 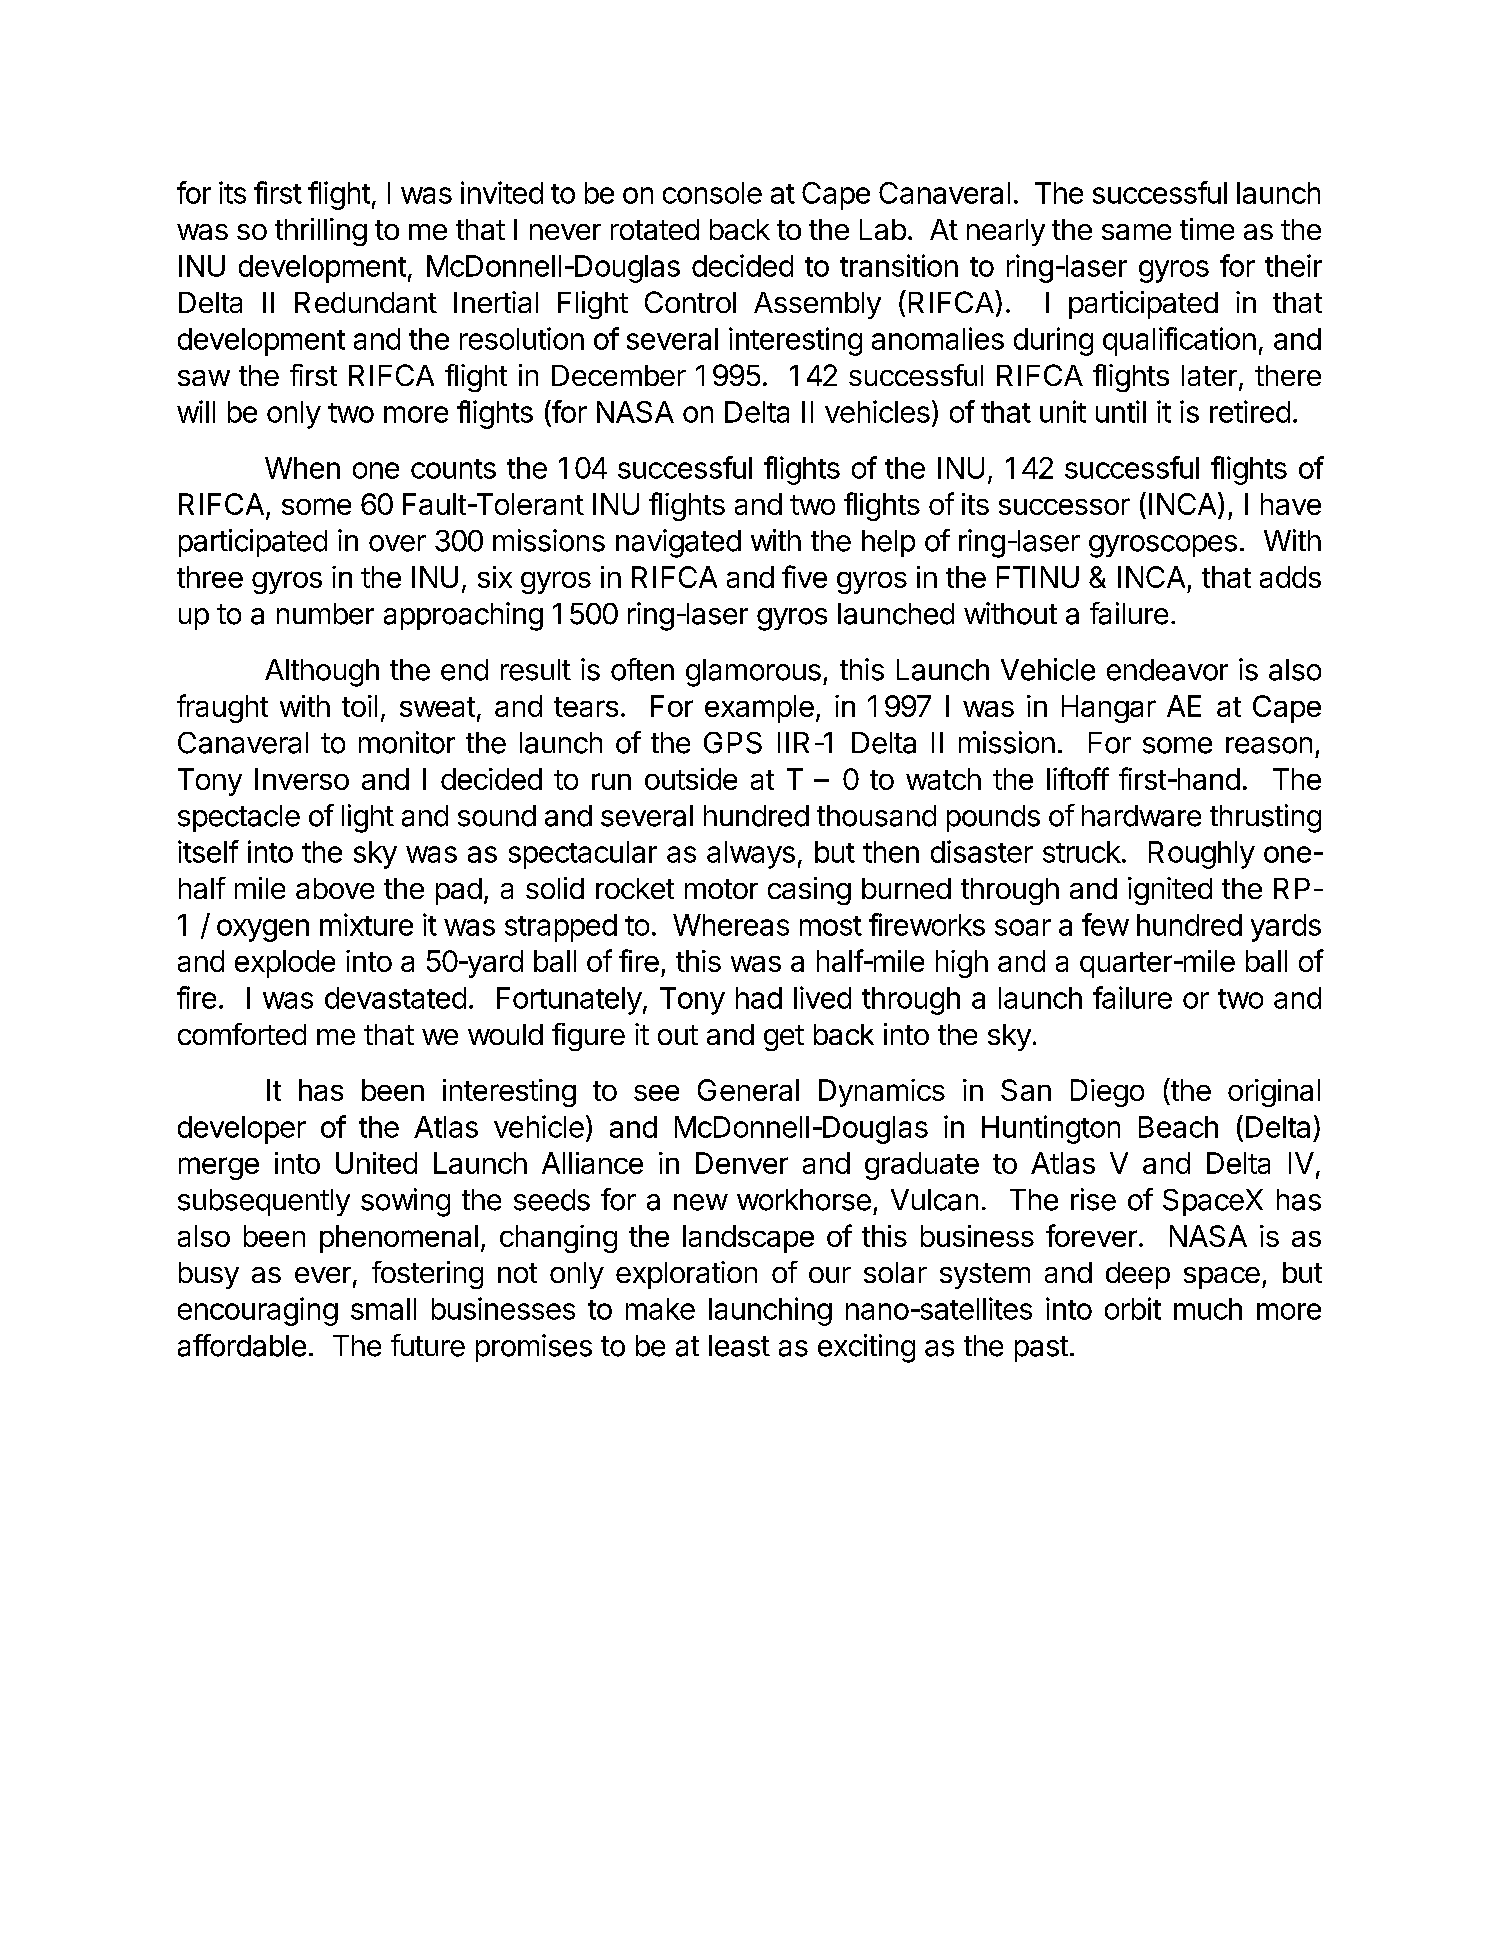 I want to click on thrilling, so click(x=321, y=232).
